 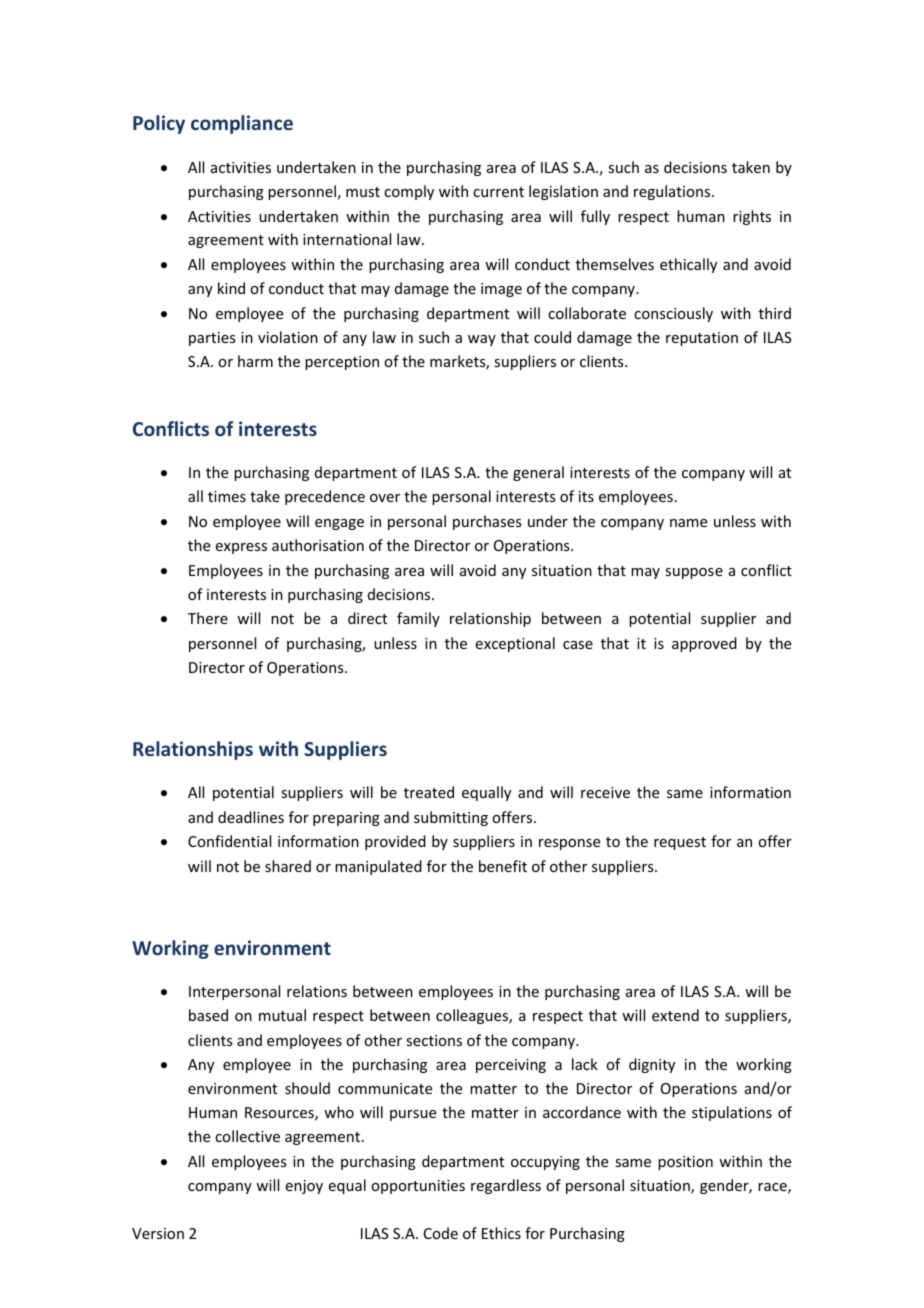 What do you see at coordinates (515, 644) in the screenshot?
I see `exceptional` at bounding box center [515, 644].
